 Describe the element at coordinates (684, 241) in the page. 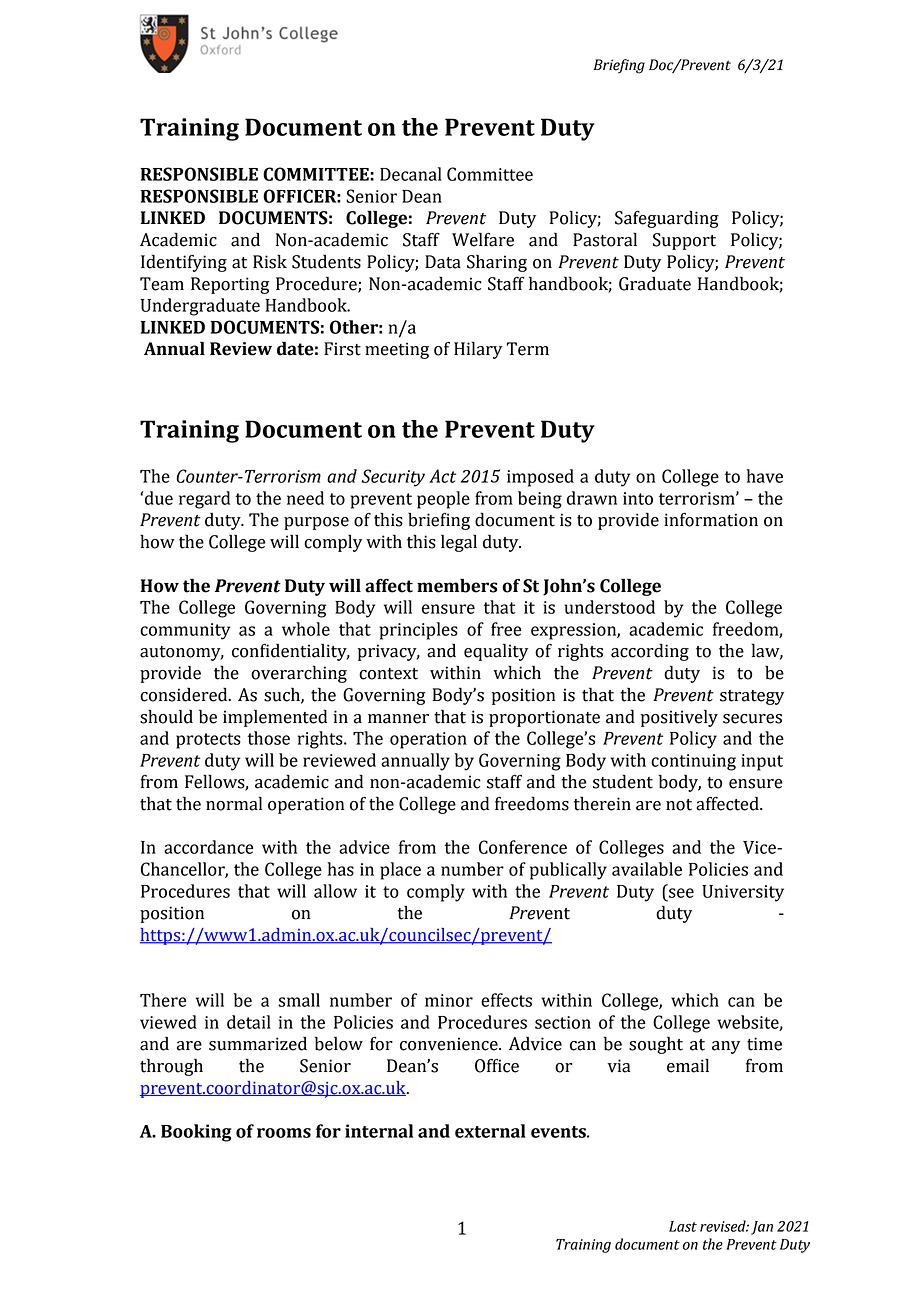

I see `Support` at that location.
